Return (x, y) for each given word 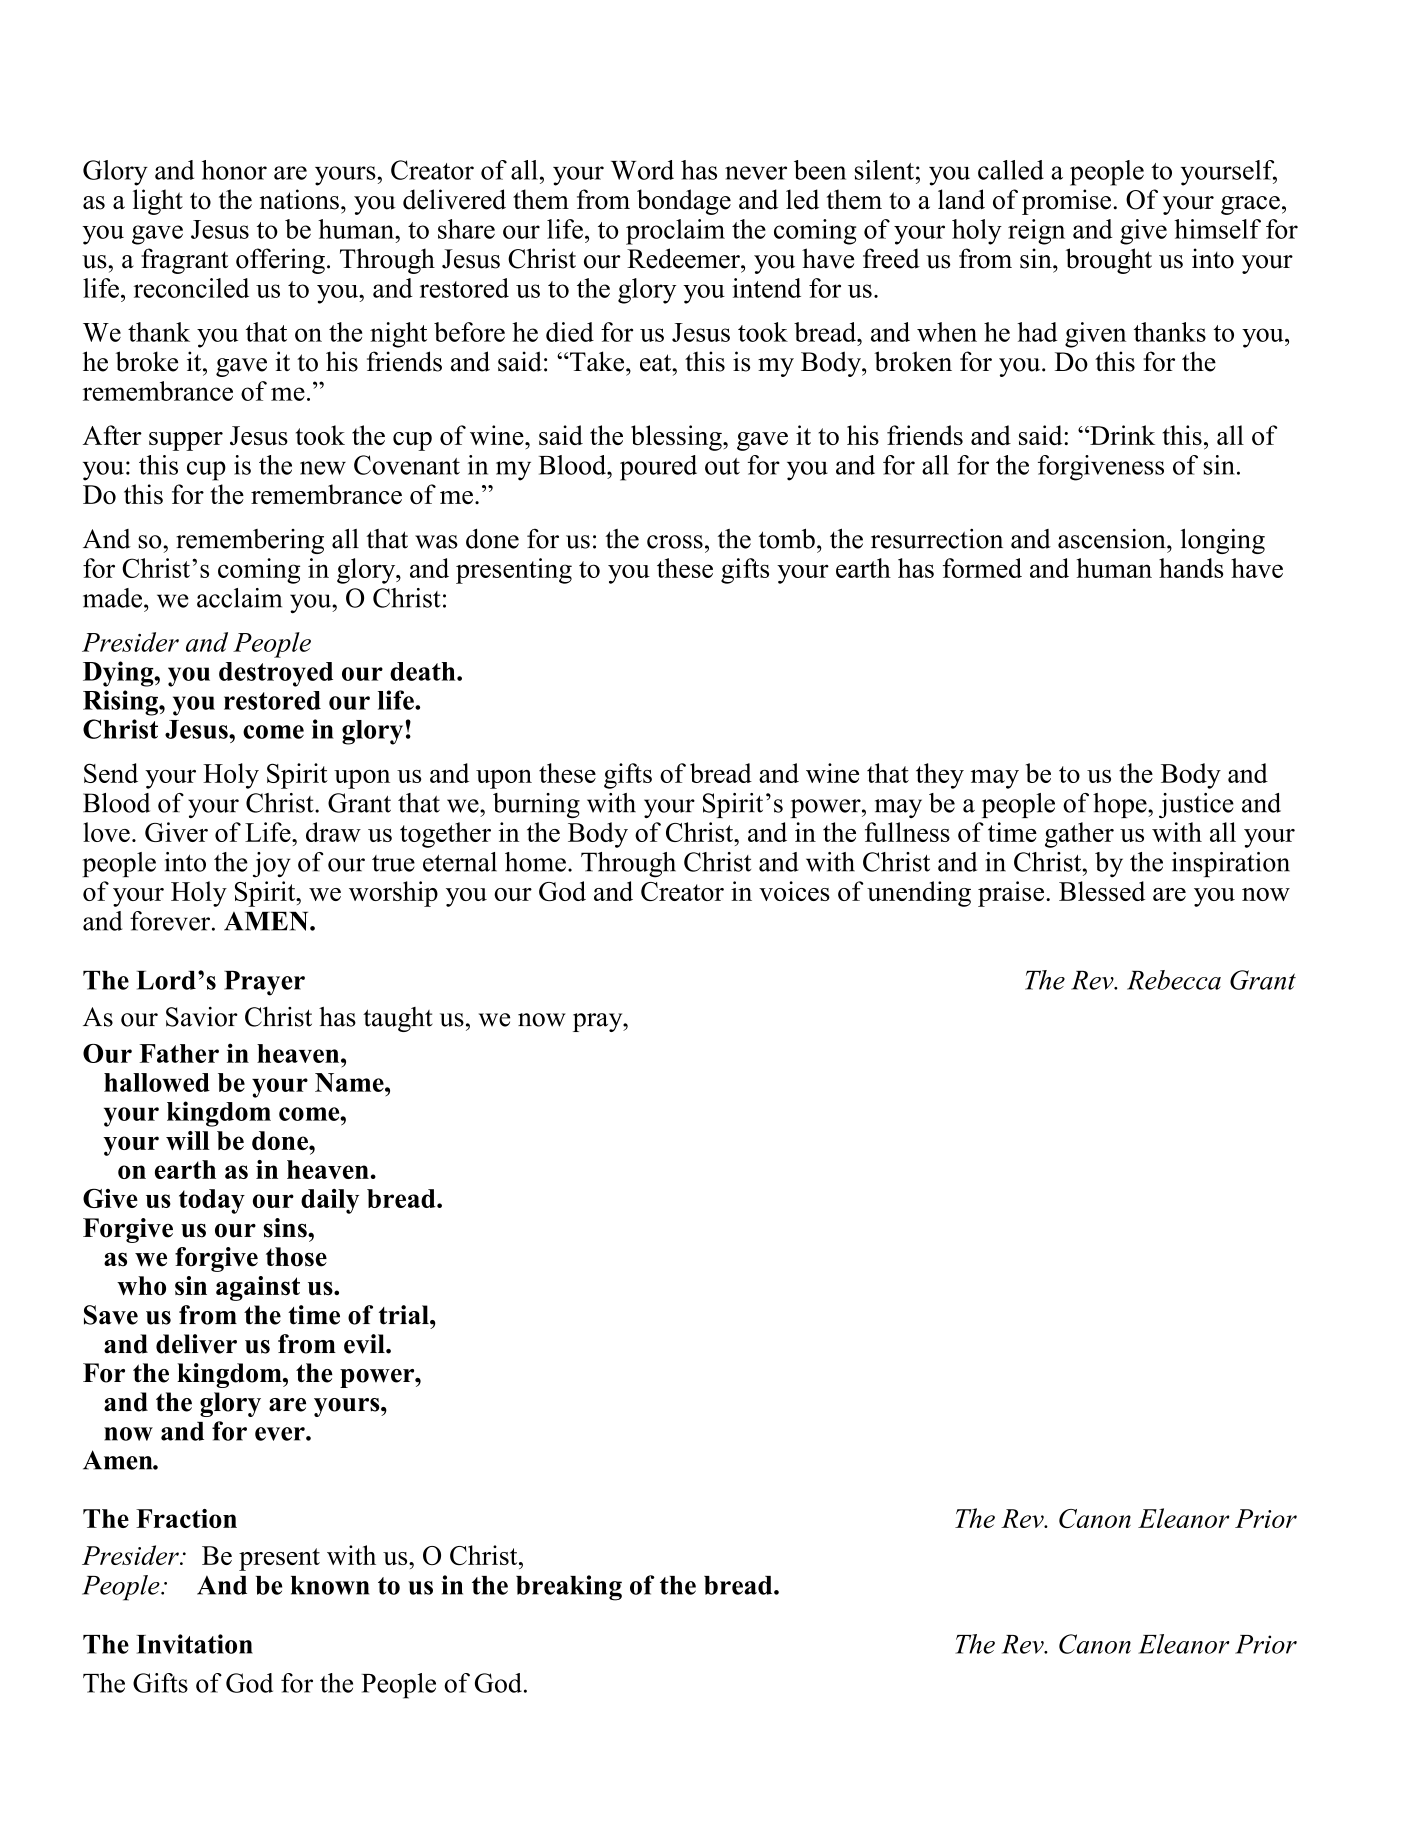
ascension (1113, 539)
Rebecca (1174, 980)
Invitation (194, 1644)
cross (675, 542)
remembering (250, 541)
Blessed (1102, 891)
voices (794, 891)
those (296, 1257)
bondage (684, 202)
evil (365, 1344)
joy (272, 865)
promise (1066, 202)
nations (299, 199)
